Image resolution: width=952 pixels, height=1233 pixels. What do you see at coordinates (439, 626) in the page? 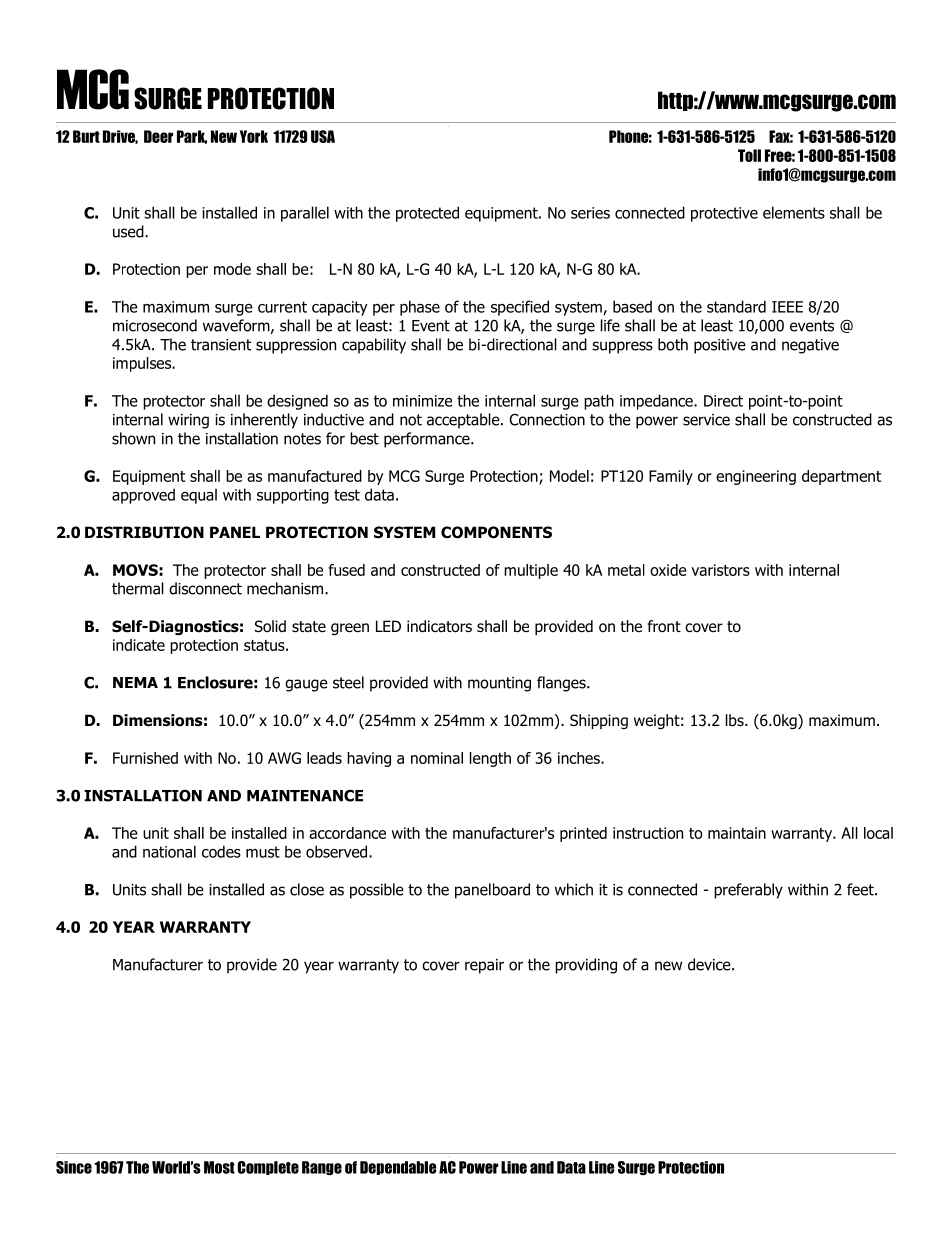
I see `indicators` at bounding box center [439, 626].
